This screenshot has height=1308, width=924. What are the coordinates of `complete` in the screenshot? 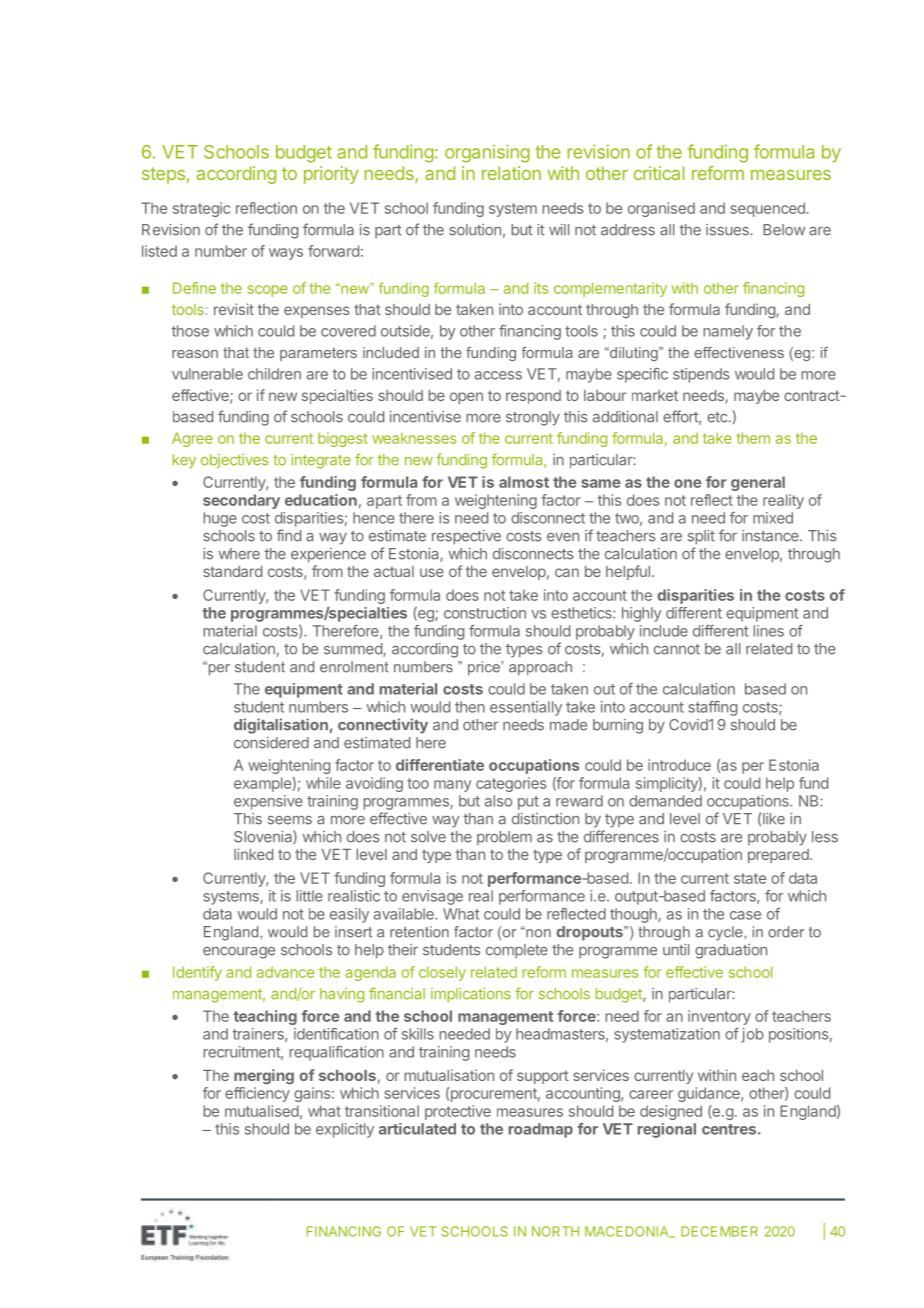 It's located at (517, 951).
